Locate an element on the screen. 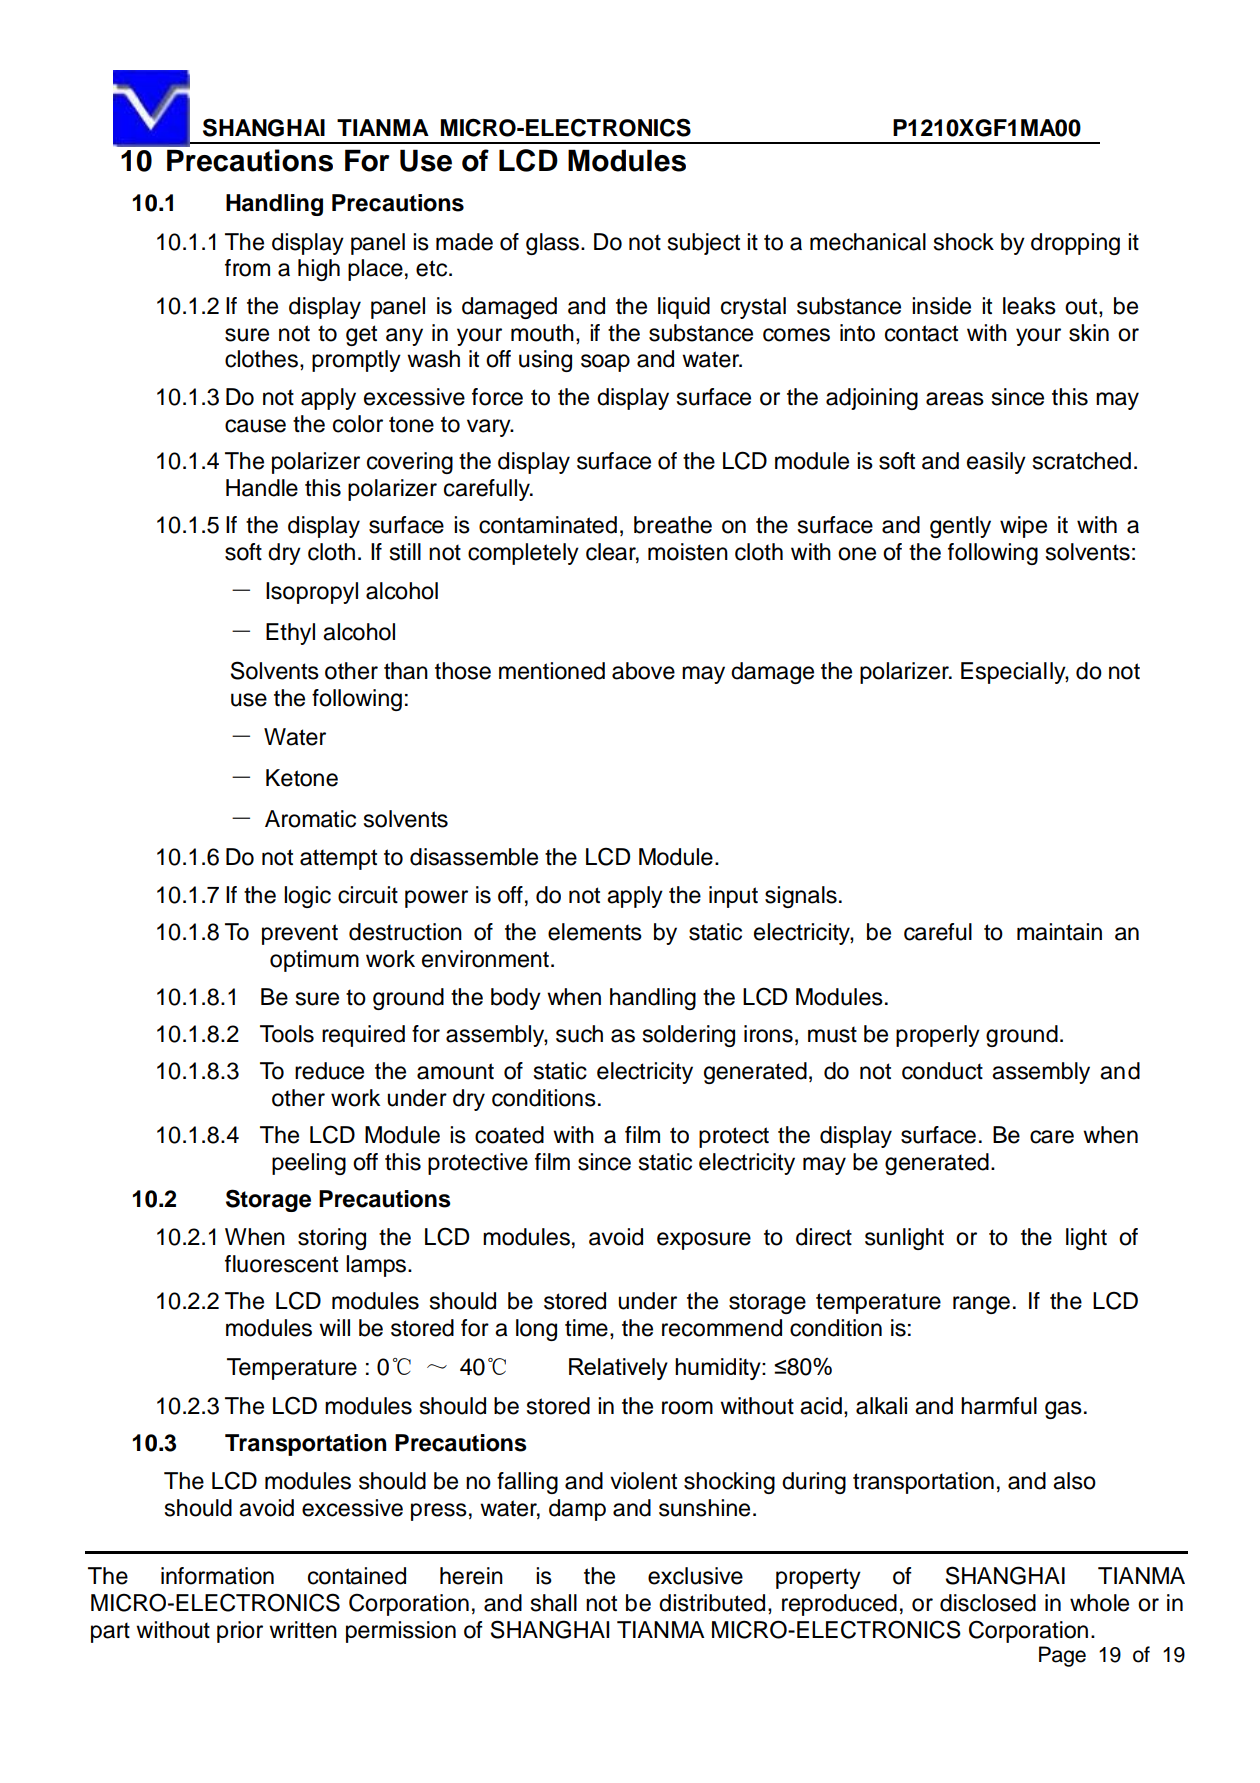  peeling is located at coordinates (309, 1164).
